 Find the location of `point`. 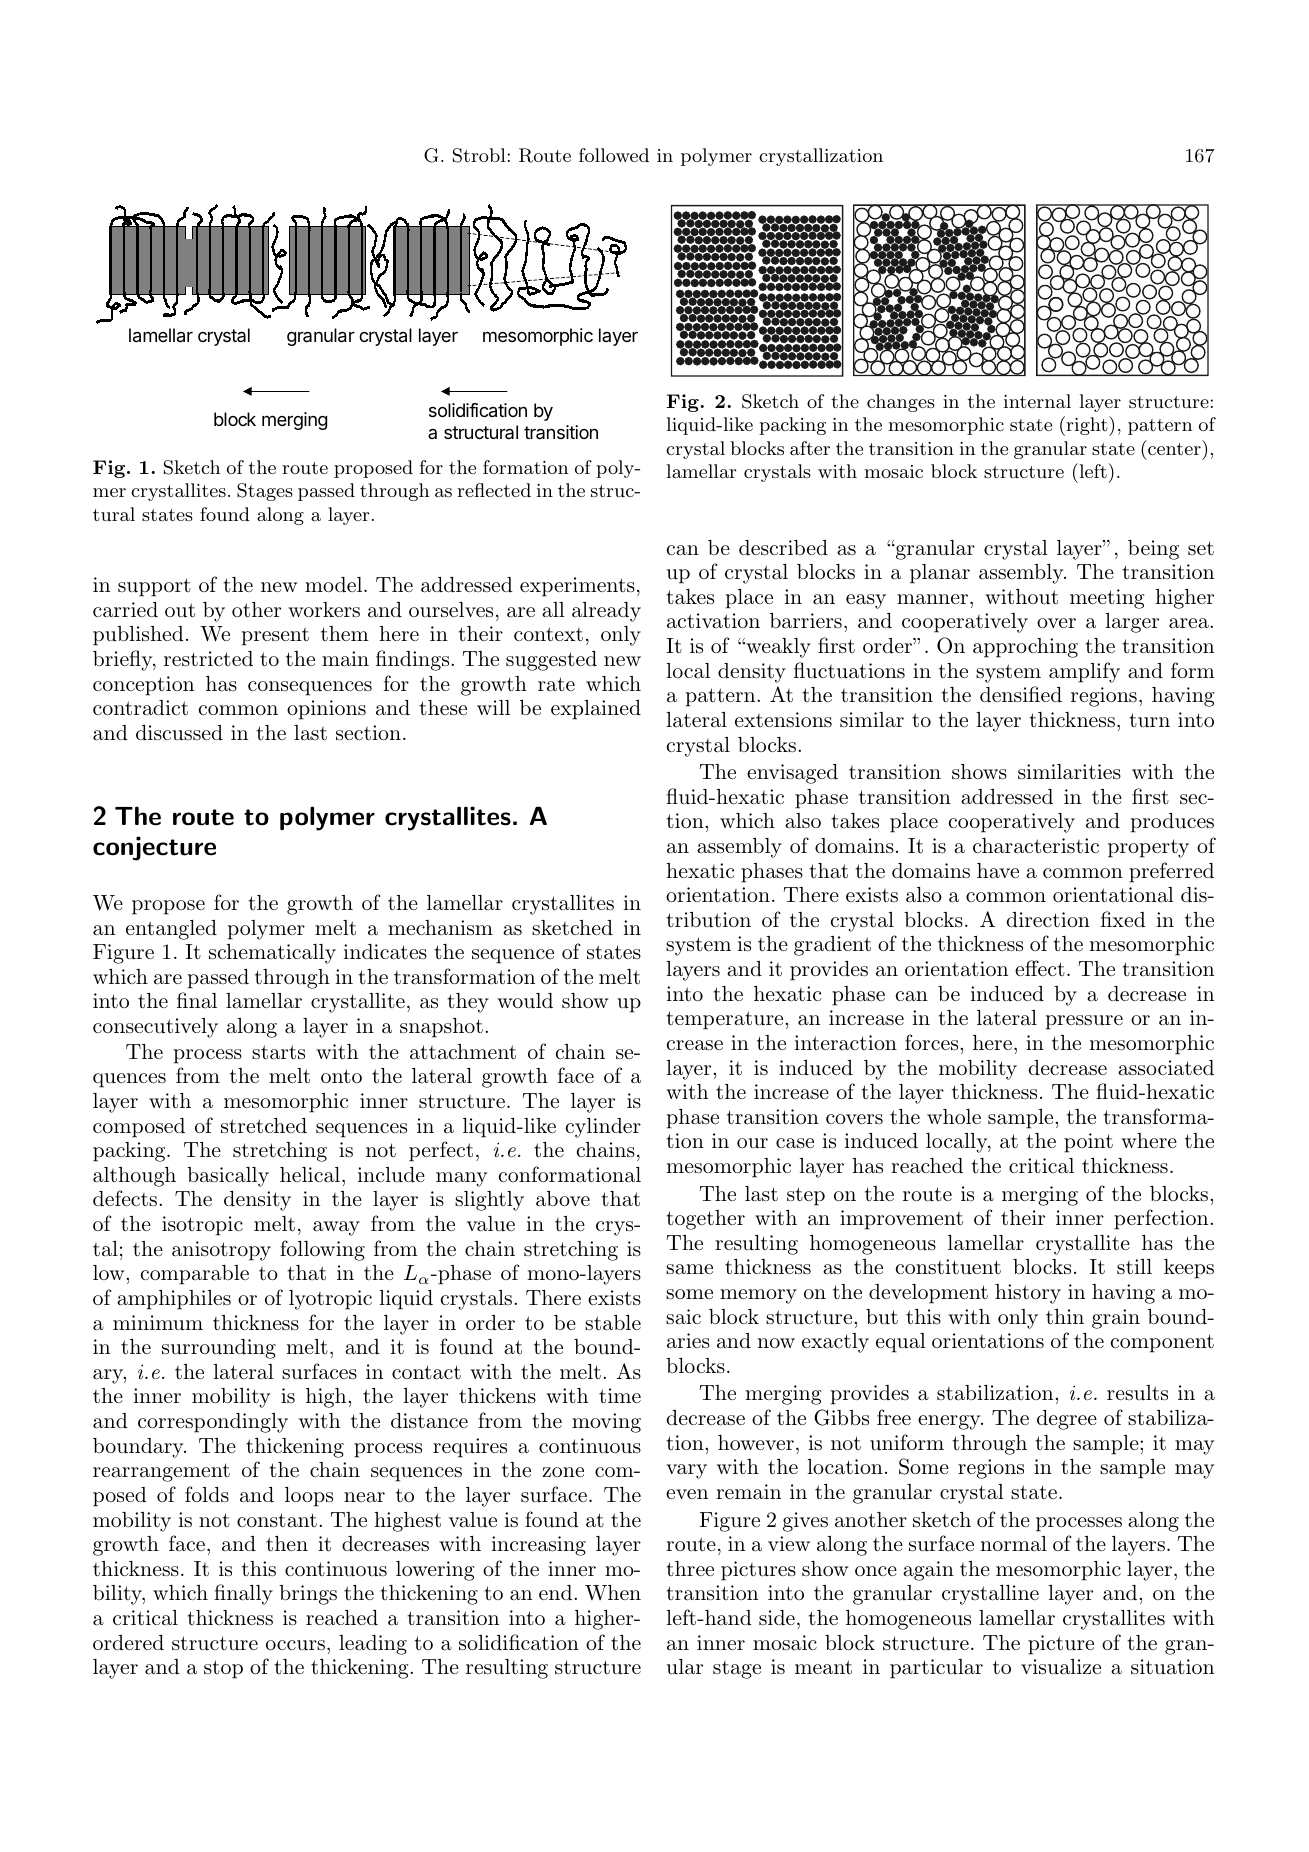

point is located at coordinates (1088, 1143).
